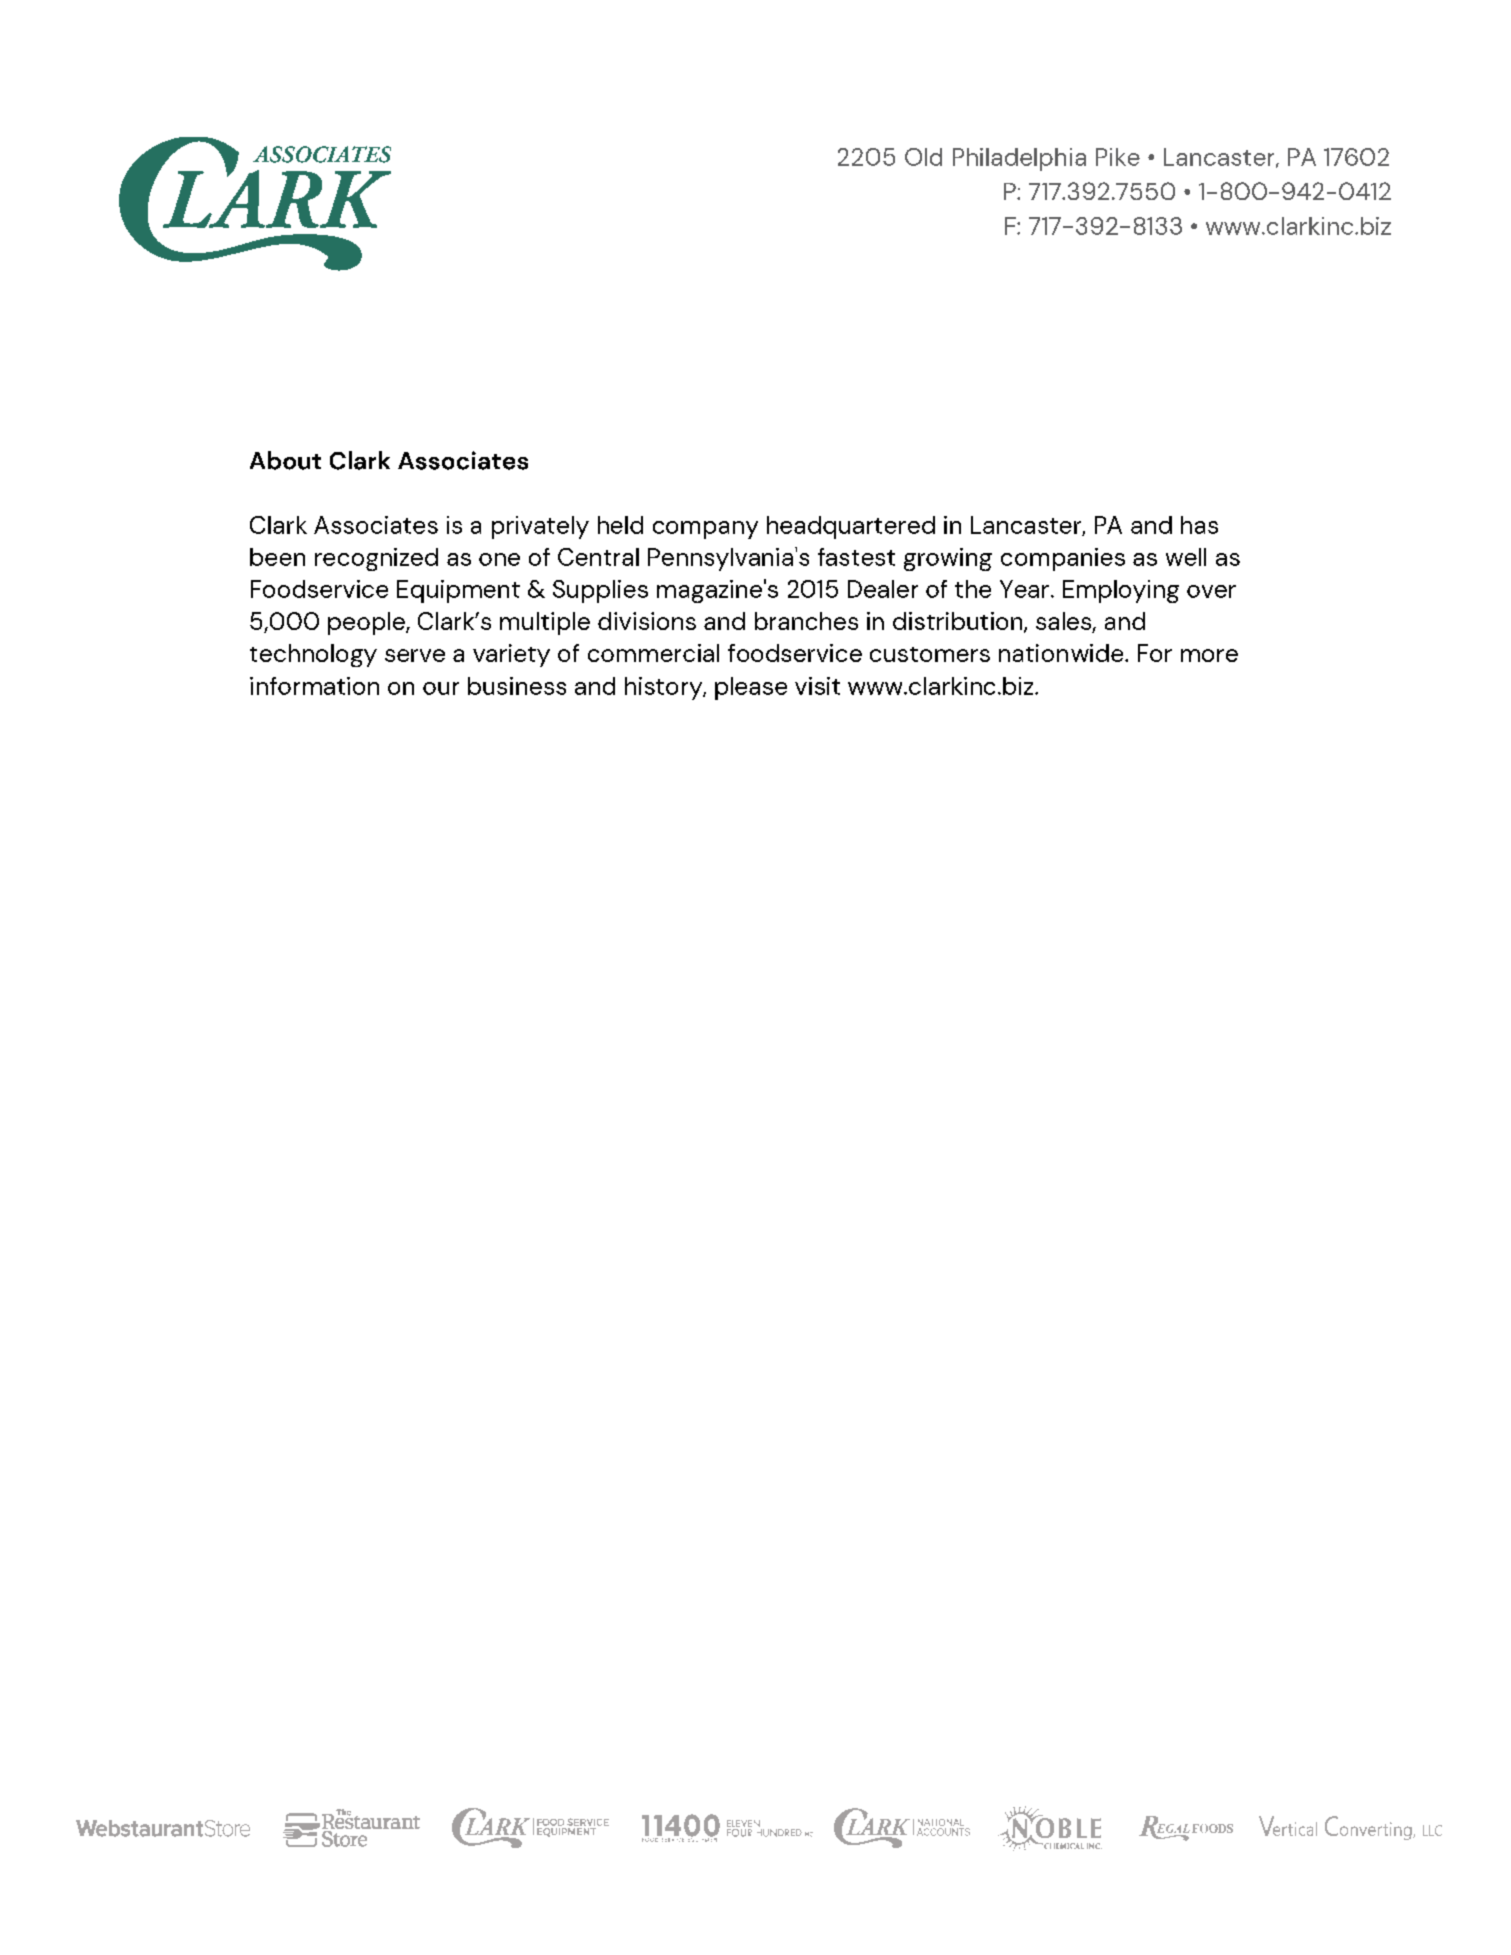 Image resolution: width=1511 pixels, height=1955 pixels. Describe the element at coordinates (458, 591) in the screenshot. I see `Equipment` at that location.
